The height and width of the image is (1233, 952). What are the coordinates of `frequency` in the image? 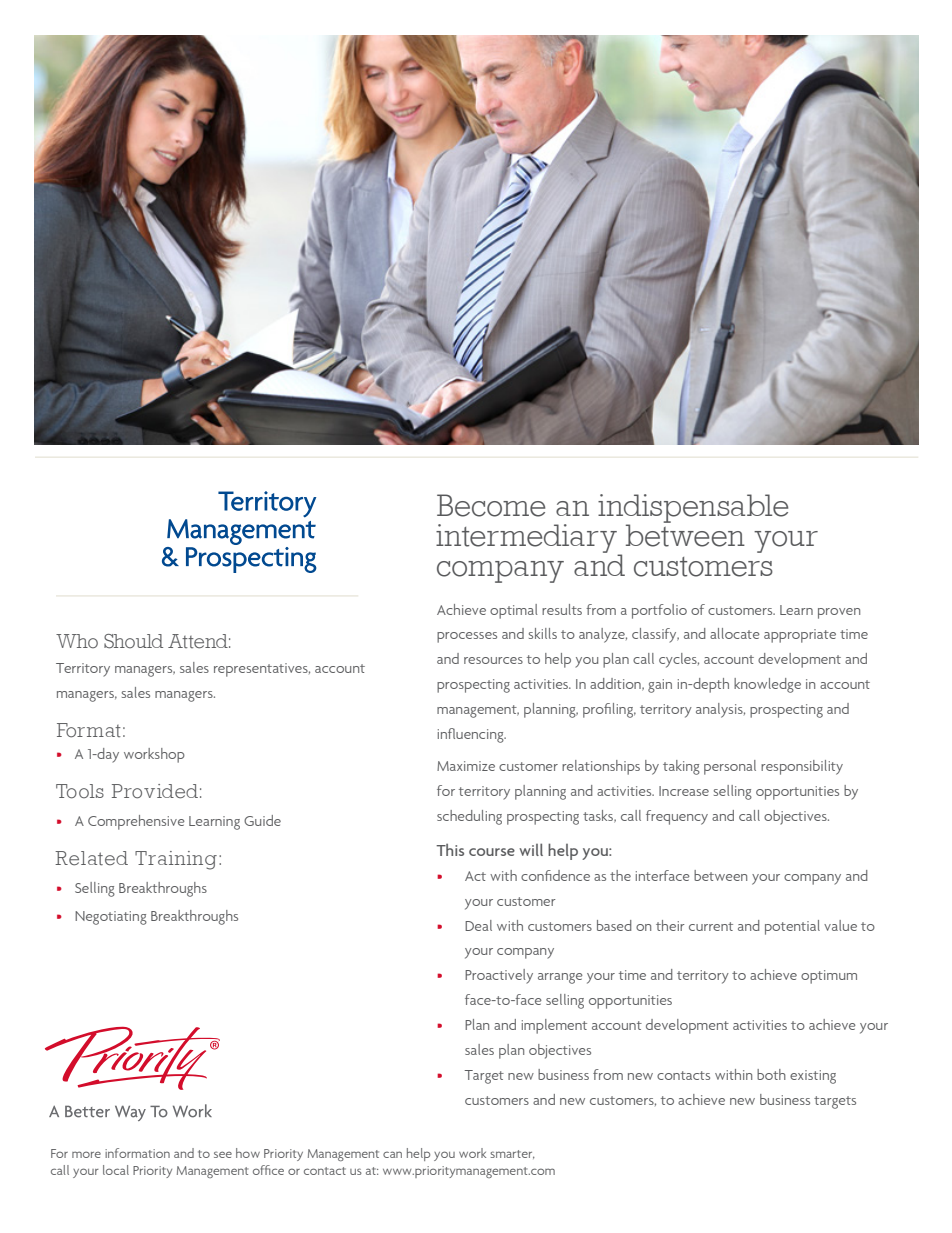 It's located at (677, 817).
